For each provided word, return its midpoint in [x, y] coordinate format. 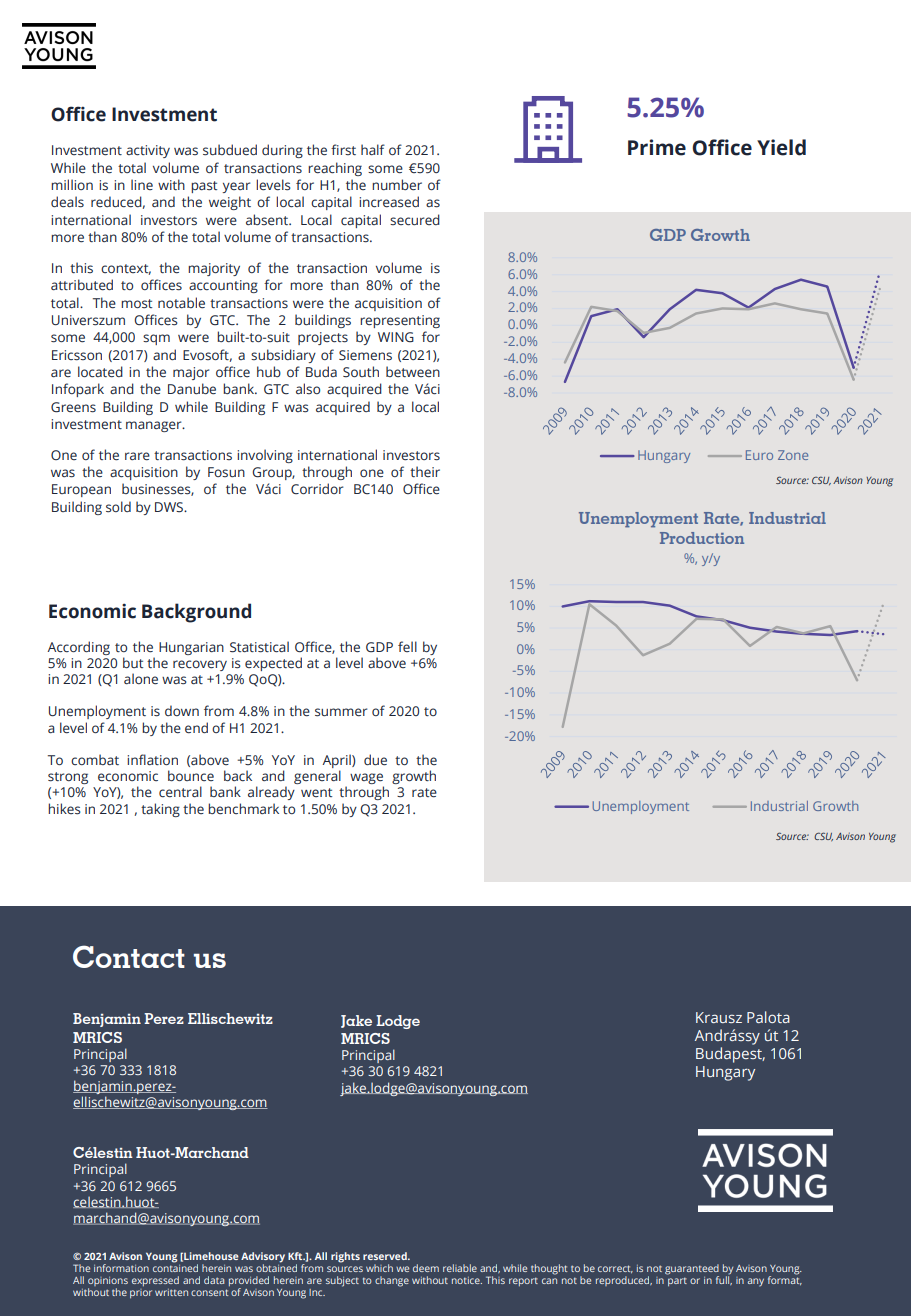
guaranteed [692, 1270]
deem [426, 1268]
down [182, 710]
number [397, 185]
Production [702, 538]
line [142, 184]
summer [341, 712]
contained [175, 1267]
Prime [657, 147]
